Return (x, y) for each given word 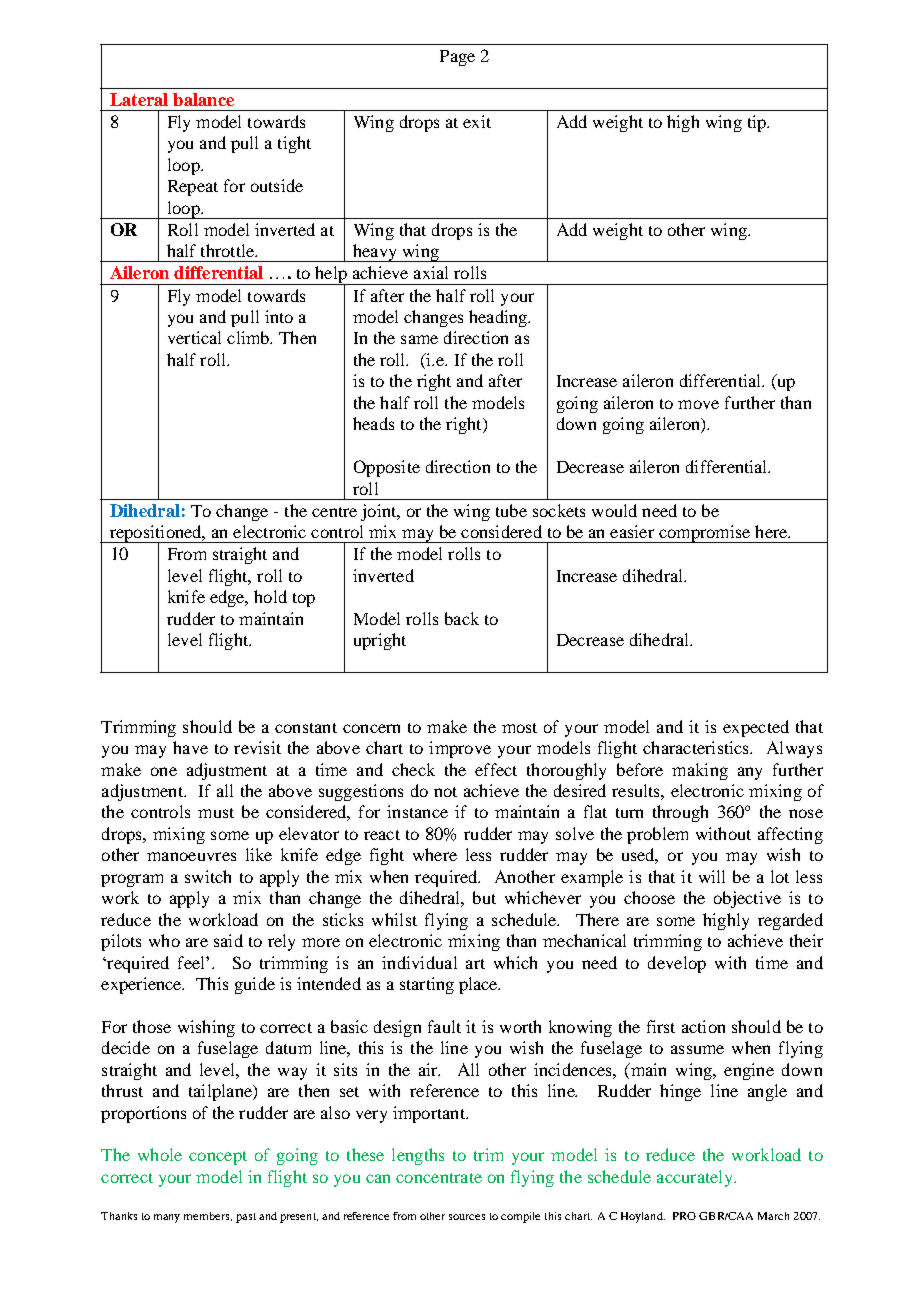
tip (758, 123)
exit (477, 121)
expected (756, 728)
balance (203, 99)
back (462, 618)
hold (270, 596)
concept (218, 1158)
